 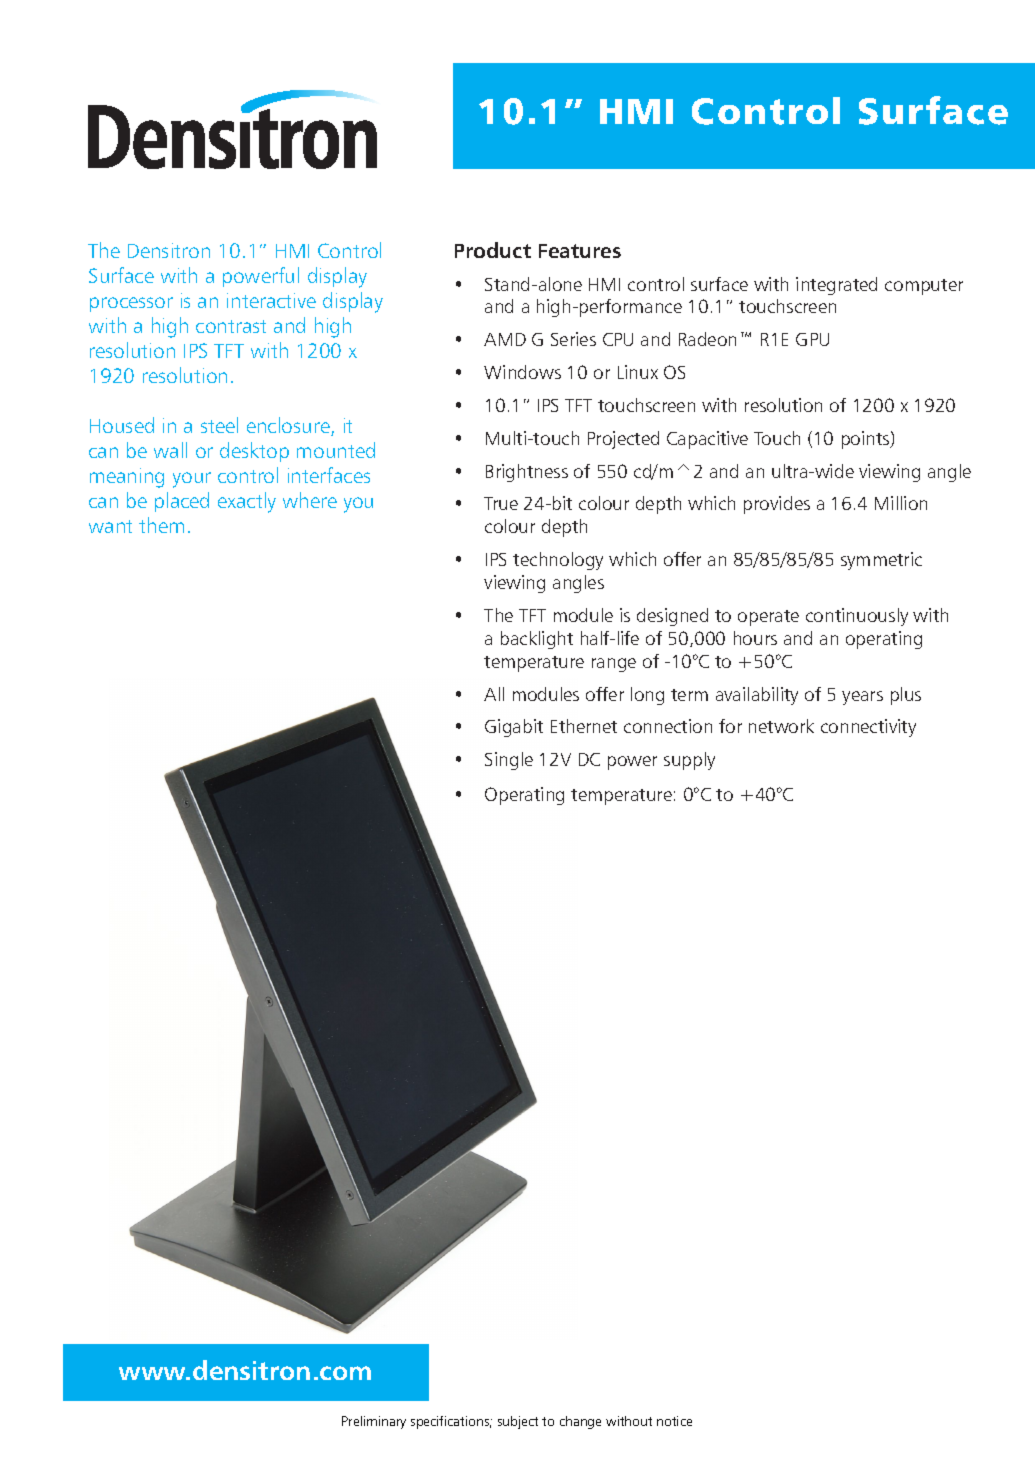 What do you see at coordinates (518, 1422) in the page?
I see `subject` at bounding box center [518, 1422].
